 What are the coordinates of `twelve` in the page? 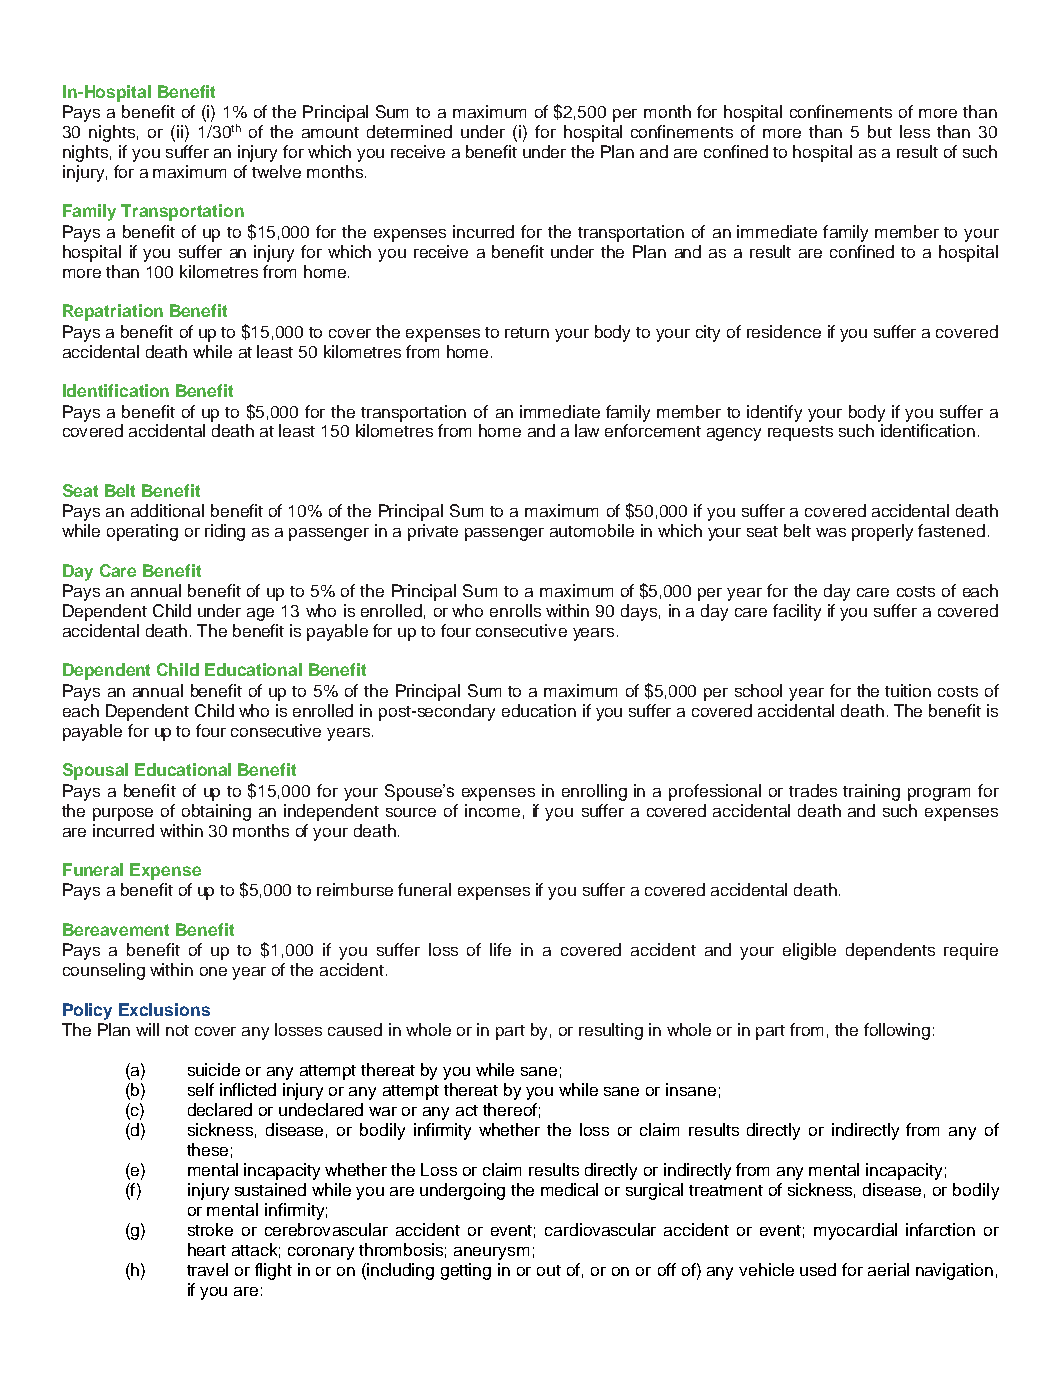 It's located at (276, 171).
